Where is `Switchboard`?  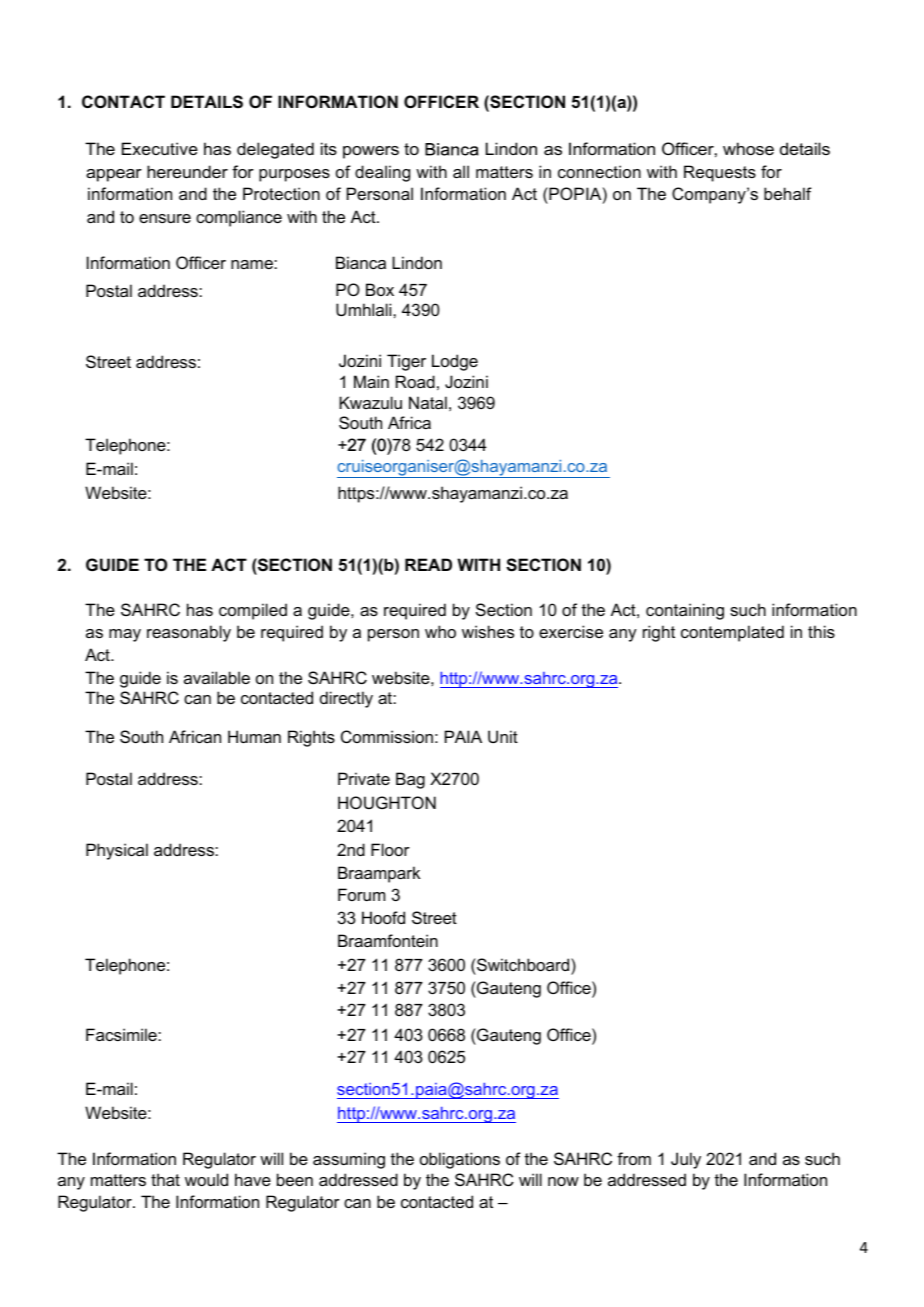 Switchboard is located at coordinates (523, 964).
